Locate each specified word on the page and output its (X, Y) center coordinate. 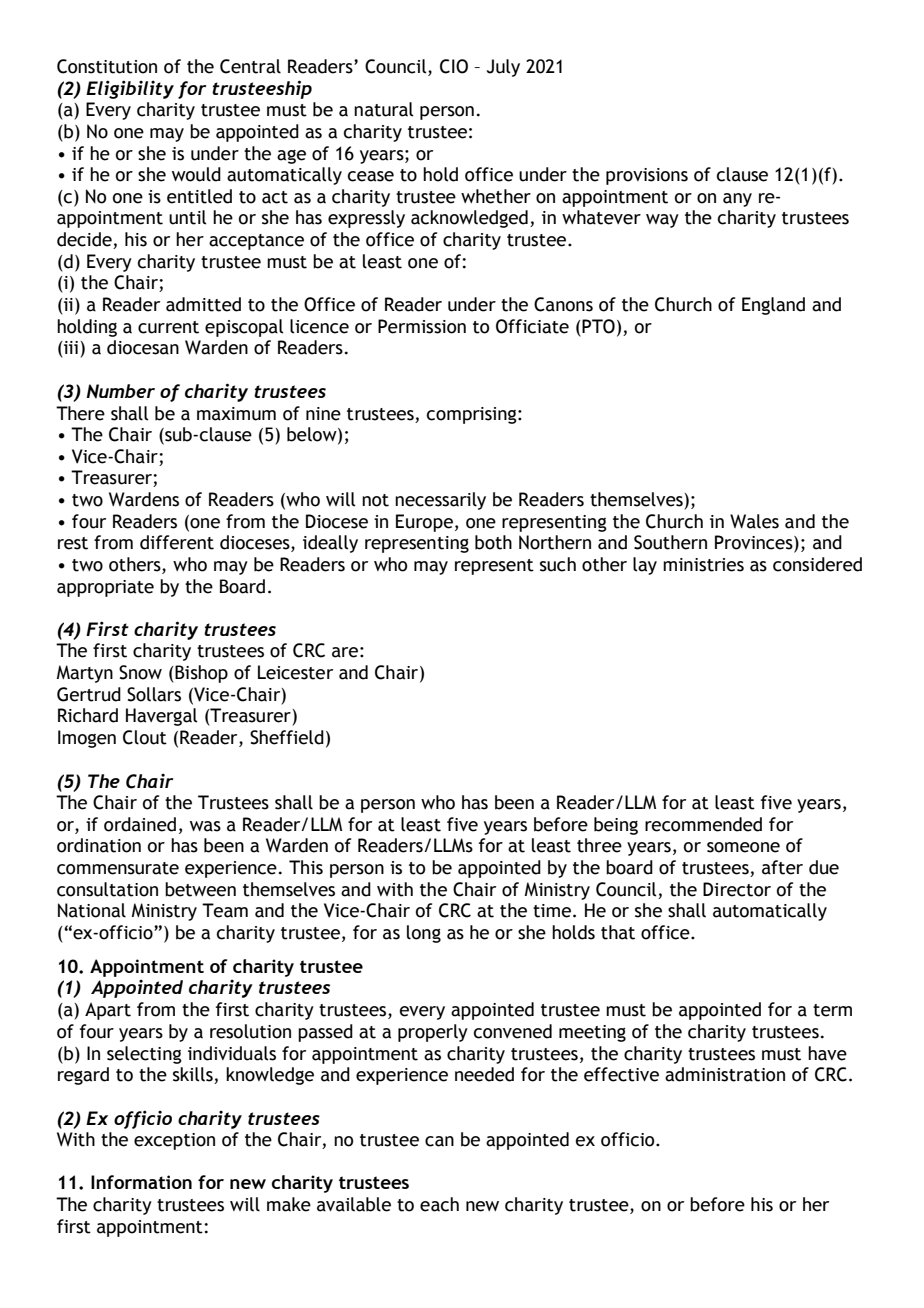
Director (737, 889)
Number (120, 391)
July (503, 68)
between (200, 889)
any (737, 200)
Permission (422, 326)
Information (141, 1182)
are (345, 652)
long (424, 934)
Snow (140, 672)
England (773, 306)
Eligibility (130, 89)
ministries (703, 565)
